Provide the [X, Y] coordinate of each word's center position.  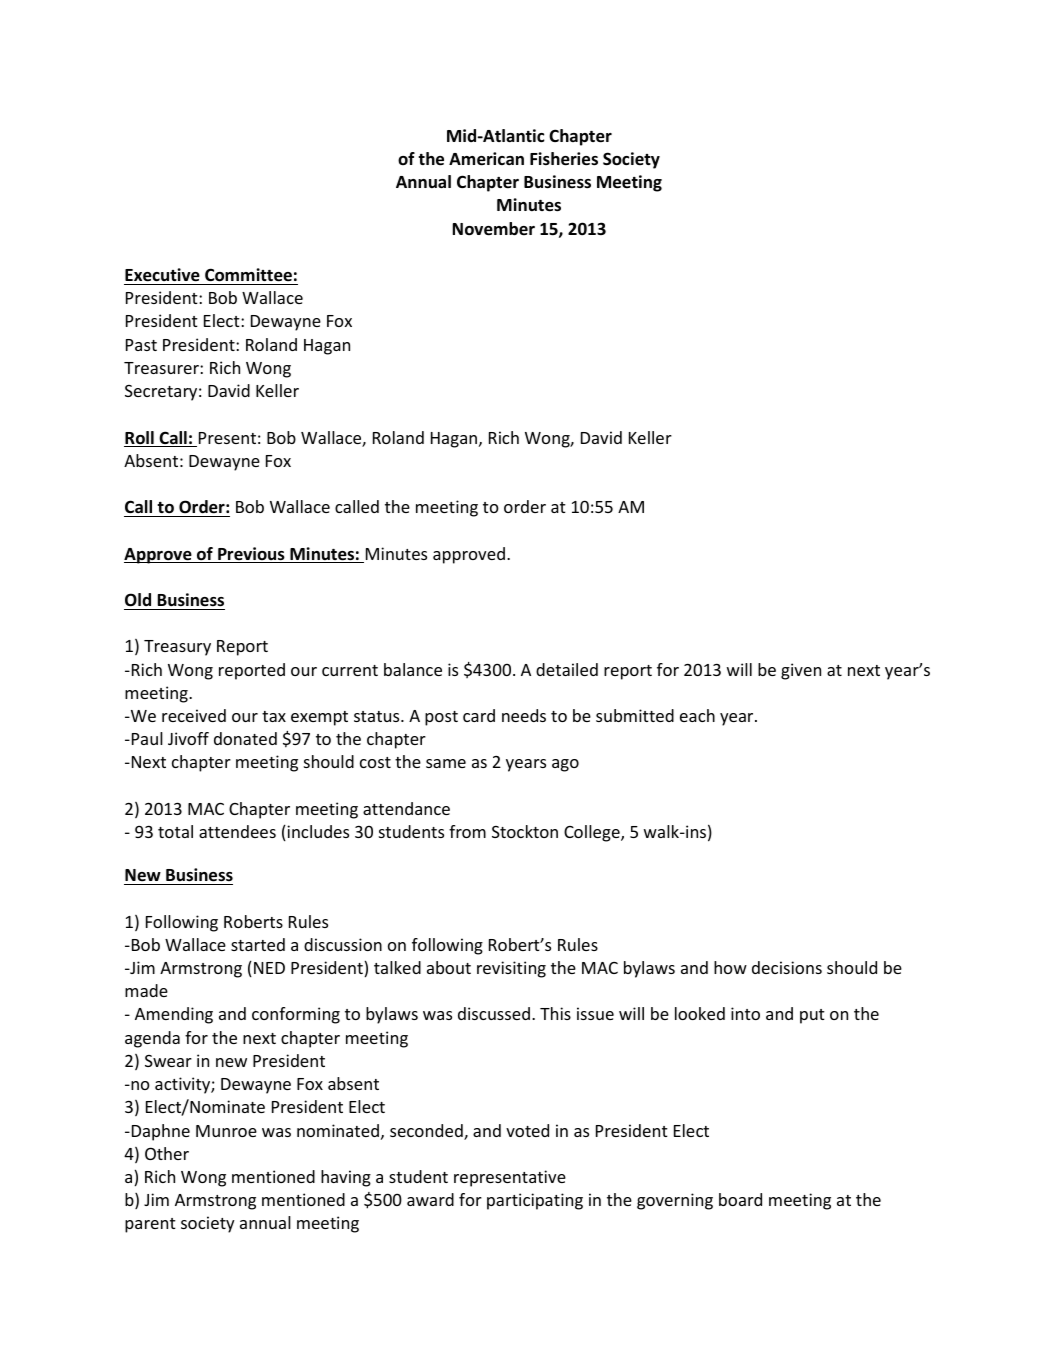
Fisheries [564, 159]
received [194, 715]
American [486, 159]
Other [167, 1153]
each [697, 715]
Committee [248, 275]
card [479, 715]
